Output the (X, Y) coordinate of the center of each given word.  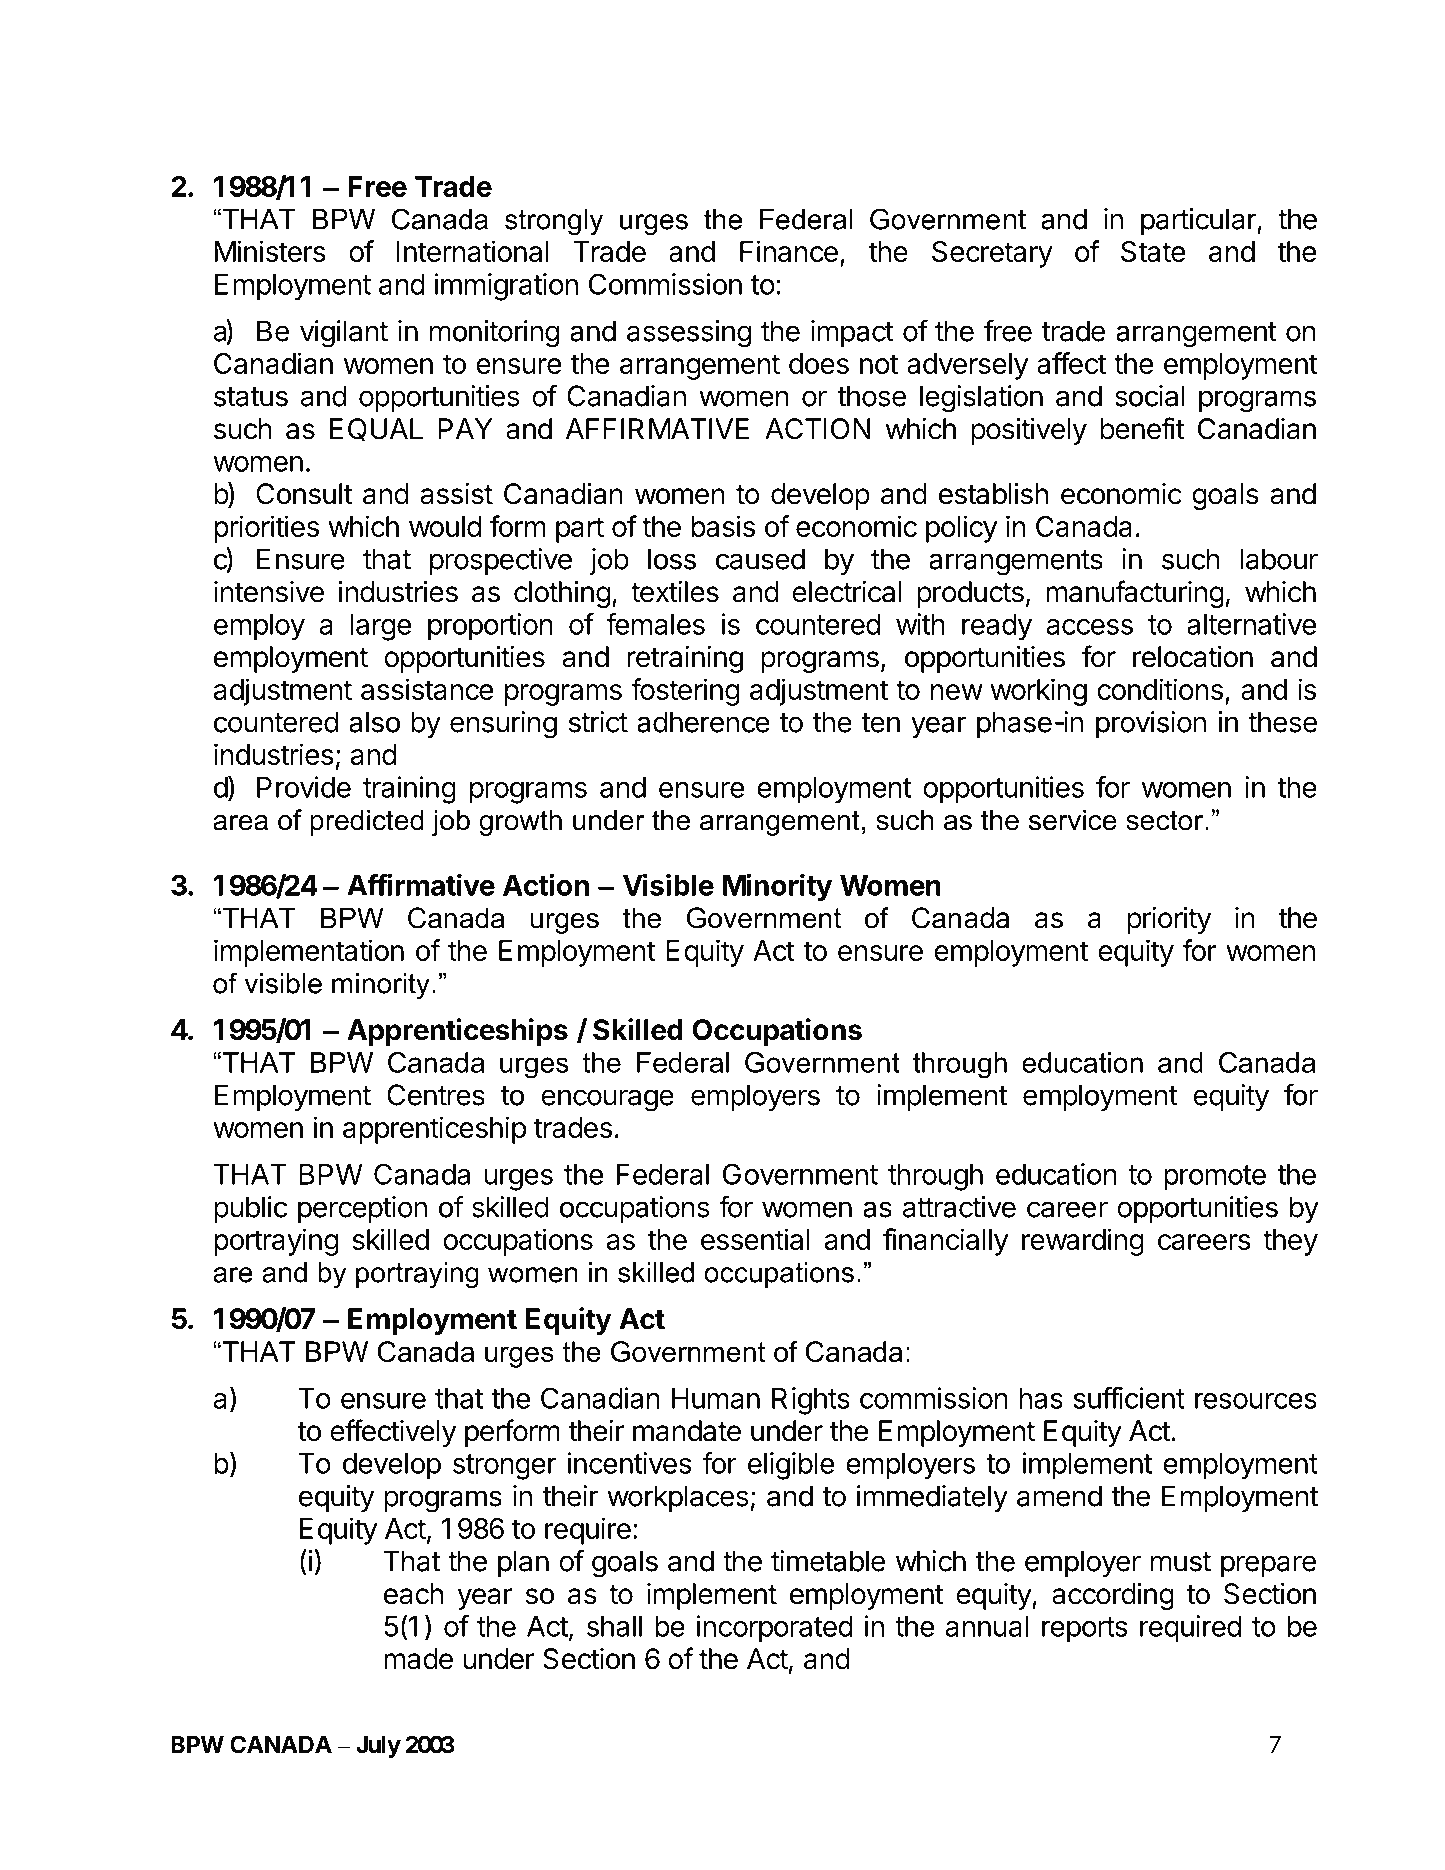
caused (760, 559)
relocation (1193, 657)
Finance (789, 251)
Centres (436, 1095)
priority (1169, 920)
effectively (393, 1433)
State (1153, 251)
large (381, 627)
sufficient (1129, 1398)
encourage (607, 1100)
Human (716, 1398)
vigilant (344, 334)
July (378, 1747)
